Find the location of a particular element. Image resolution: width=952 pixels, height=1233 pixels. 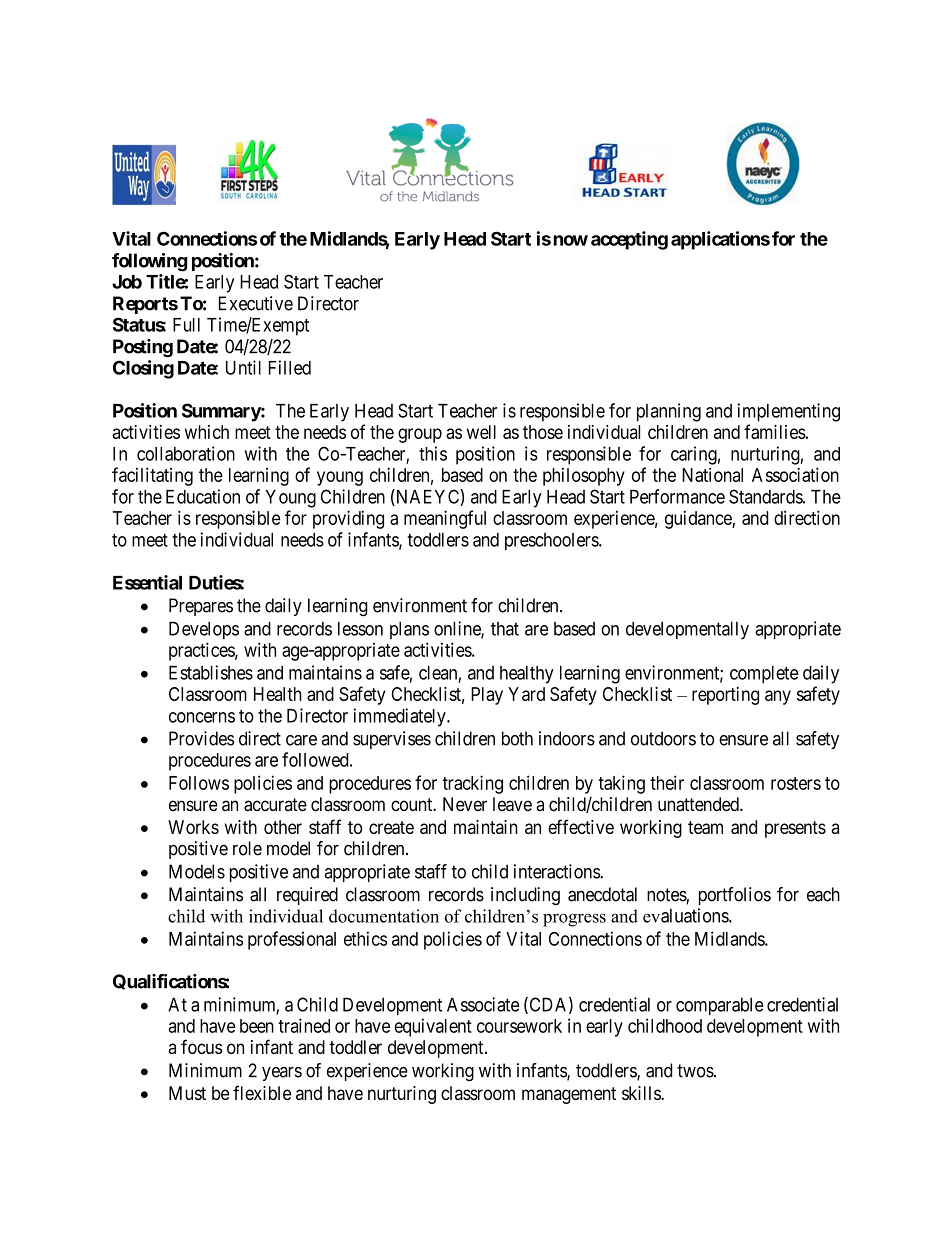

Executive is located at coordinates (256, 303).
